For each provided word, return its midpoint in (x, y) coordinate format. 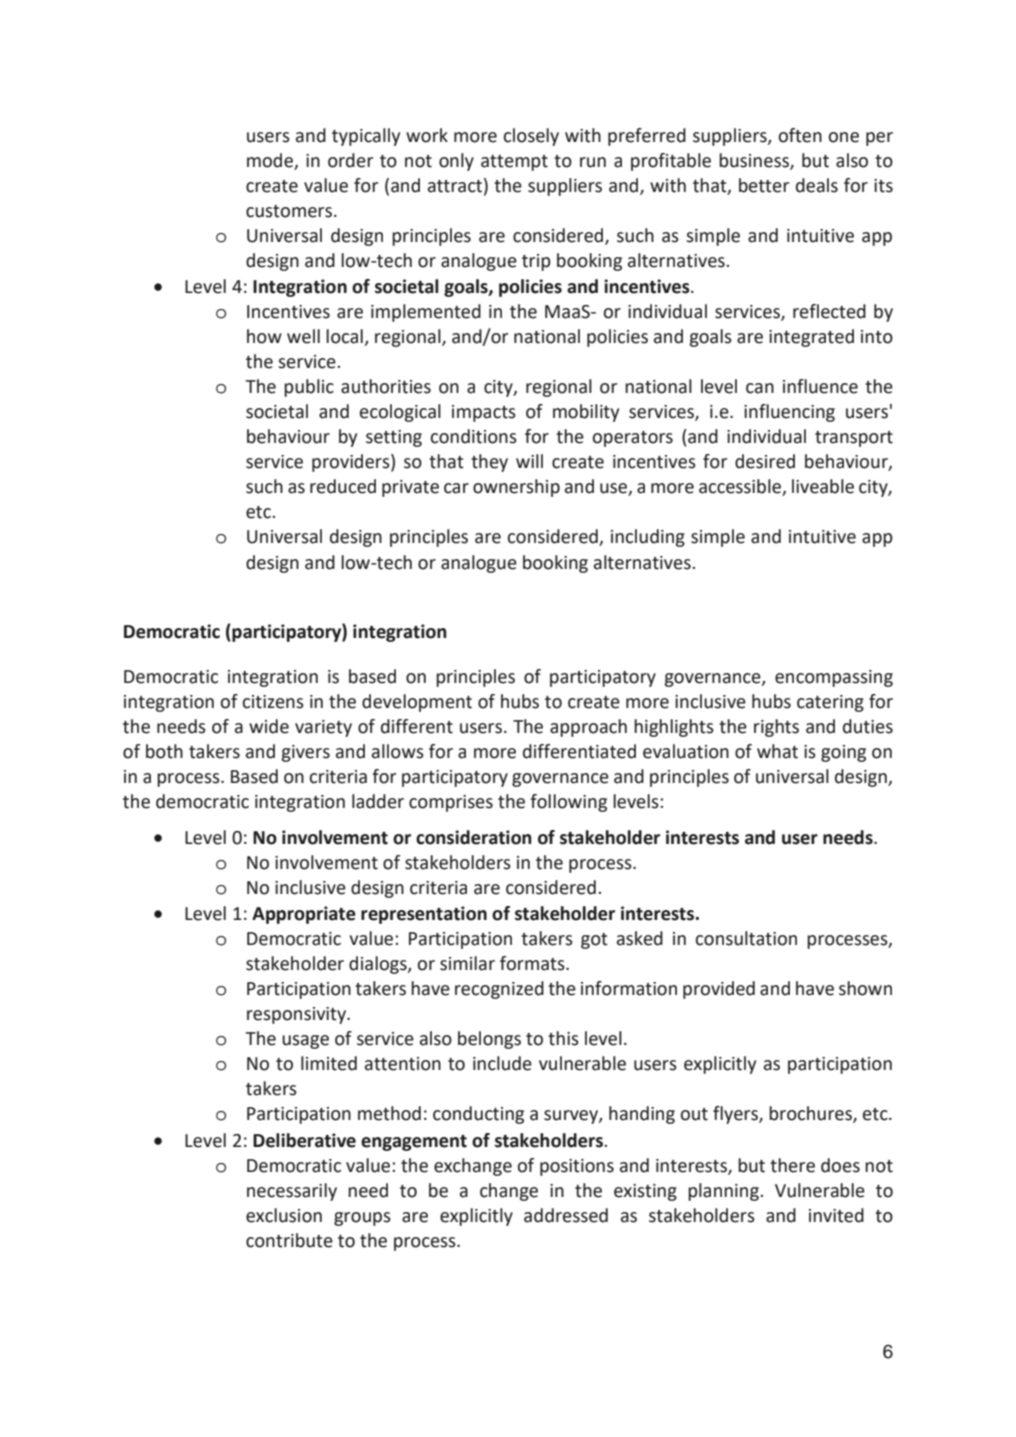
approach (588, 728)
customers (289, 211)
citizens (273, 702)
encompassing (834, 678)
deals (817, 185)
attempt (514, 163)
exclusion (284, 1215)
